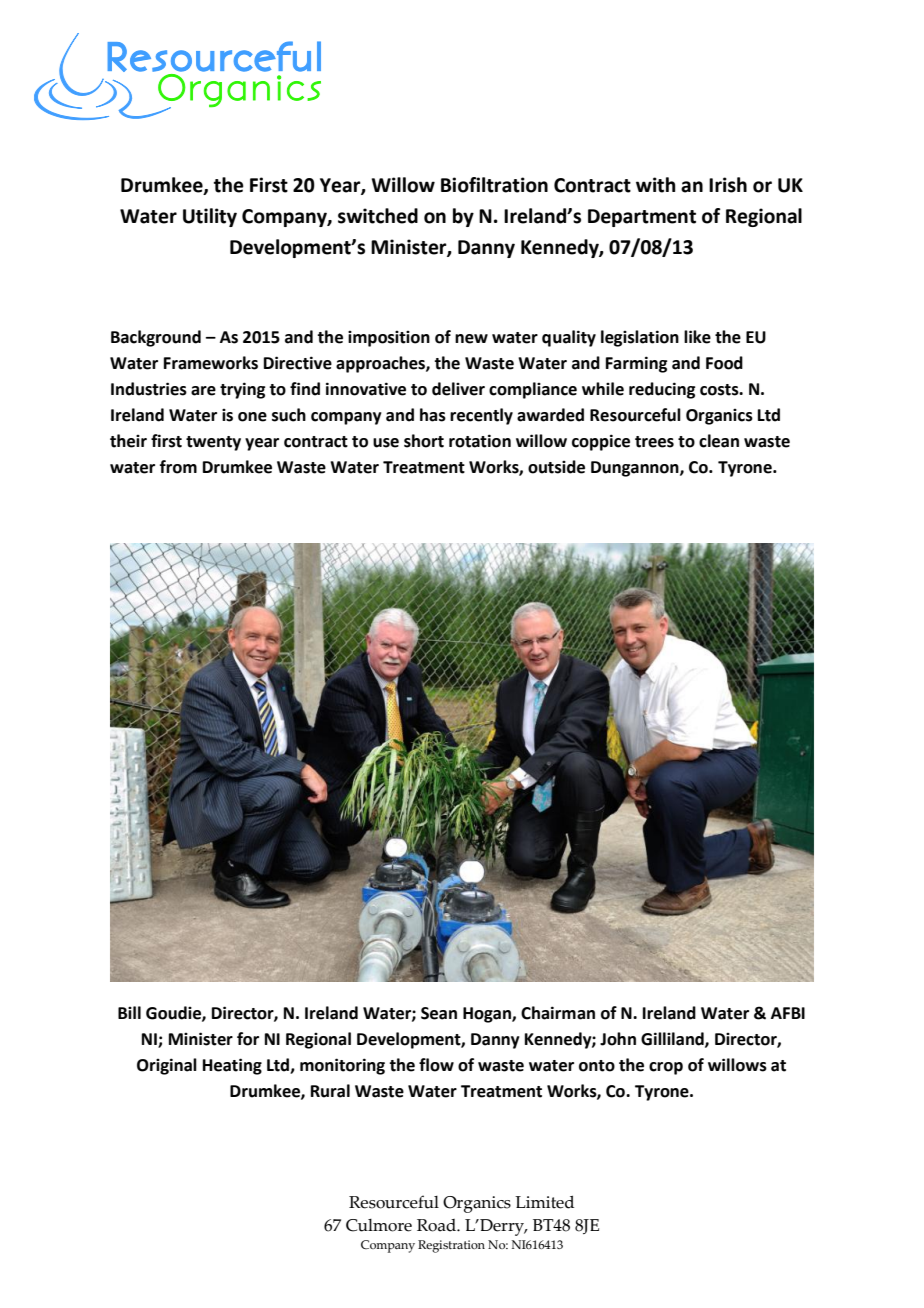 This screenshot has width=924, height=1308. I want to click on Gilliland, so click(673, 1039).
